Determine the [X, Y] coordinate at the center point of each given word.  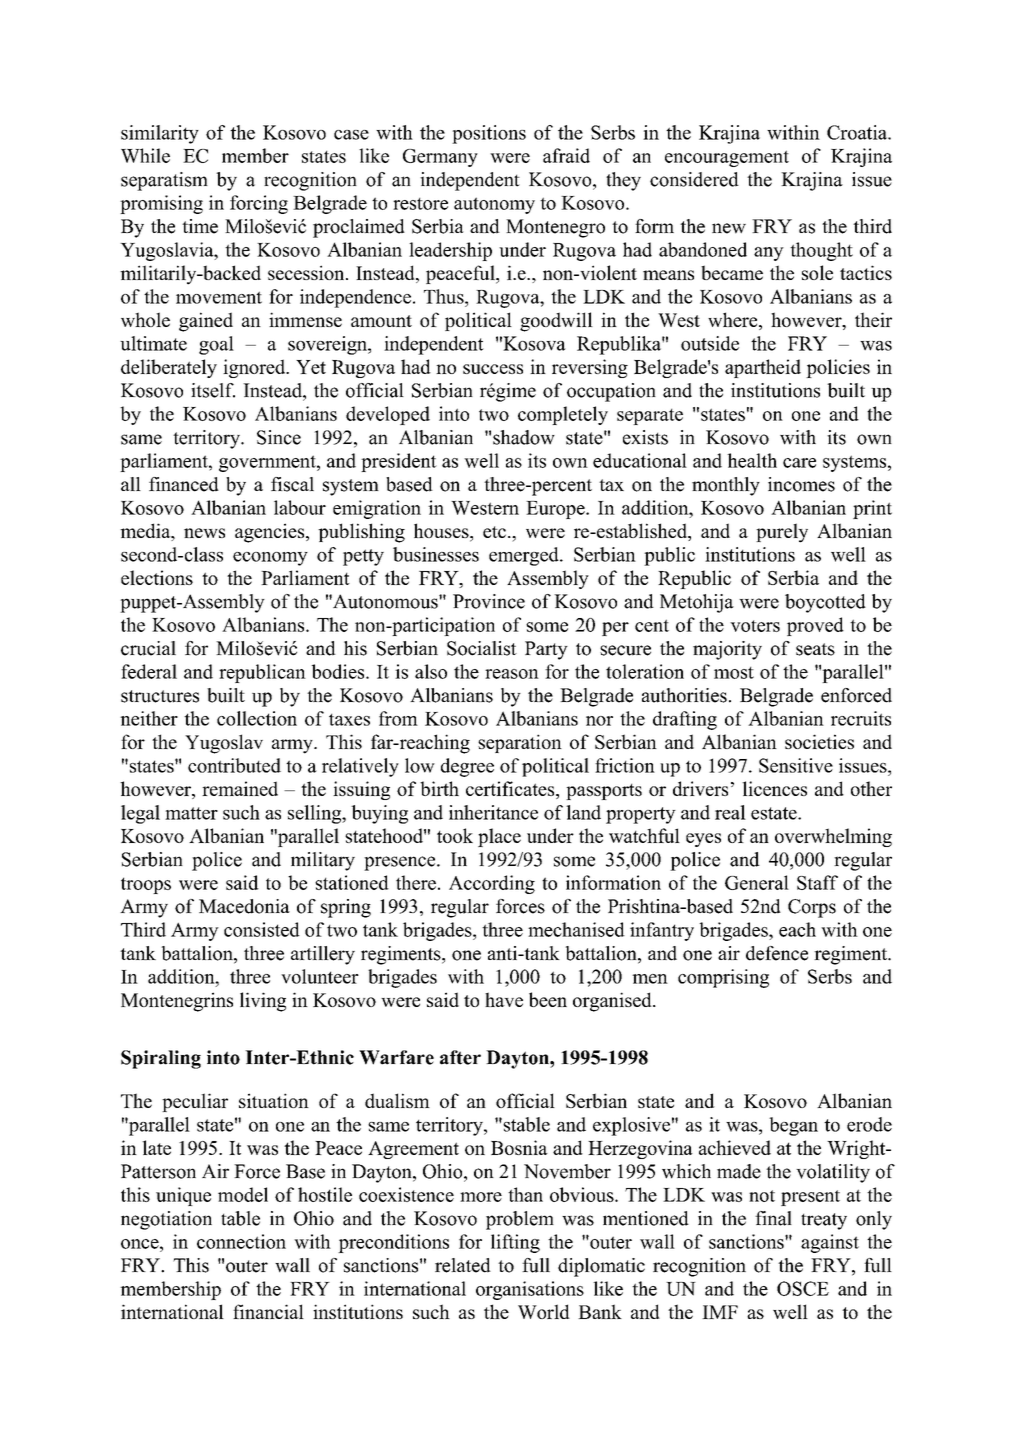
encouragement [727, 158]
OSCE [803, 1288]
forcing [259, 204]
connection [241, 1241]
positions [489, 134]
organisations [530, 1290]
